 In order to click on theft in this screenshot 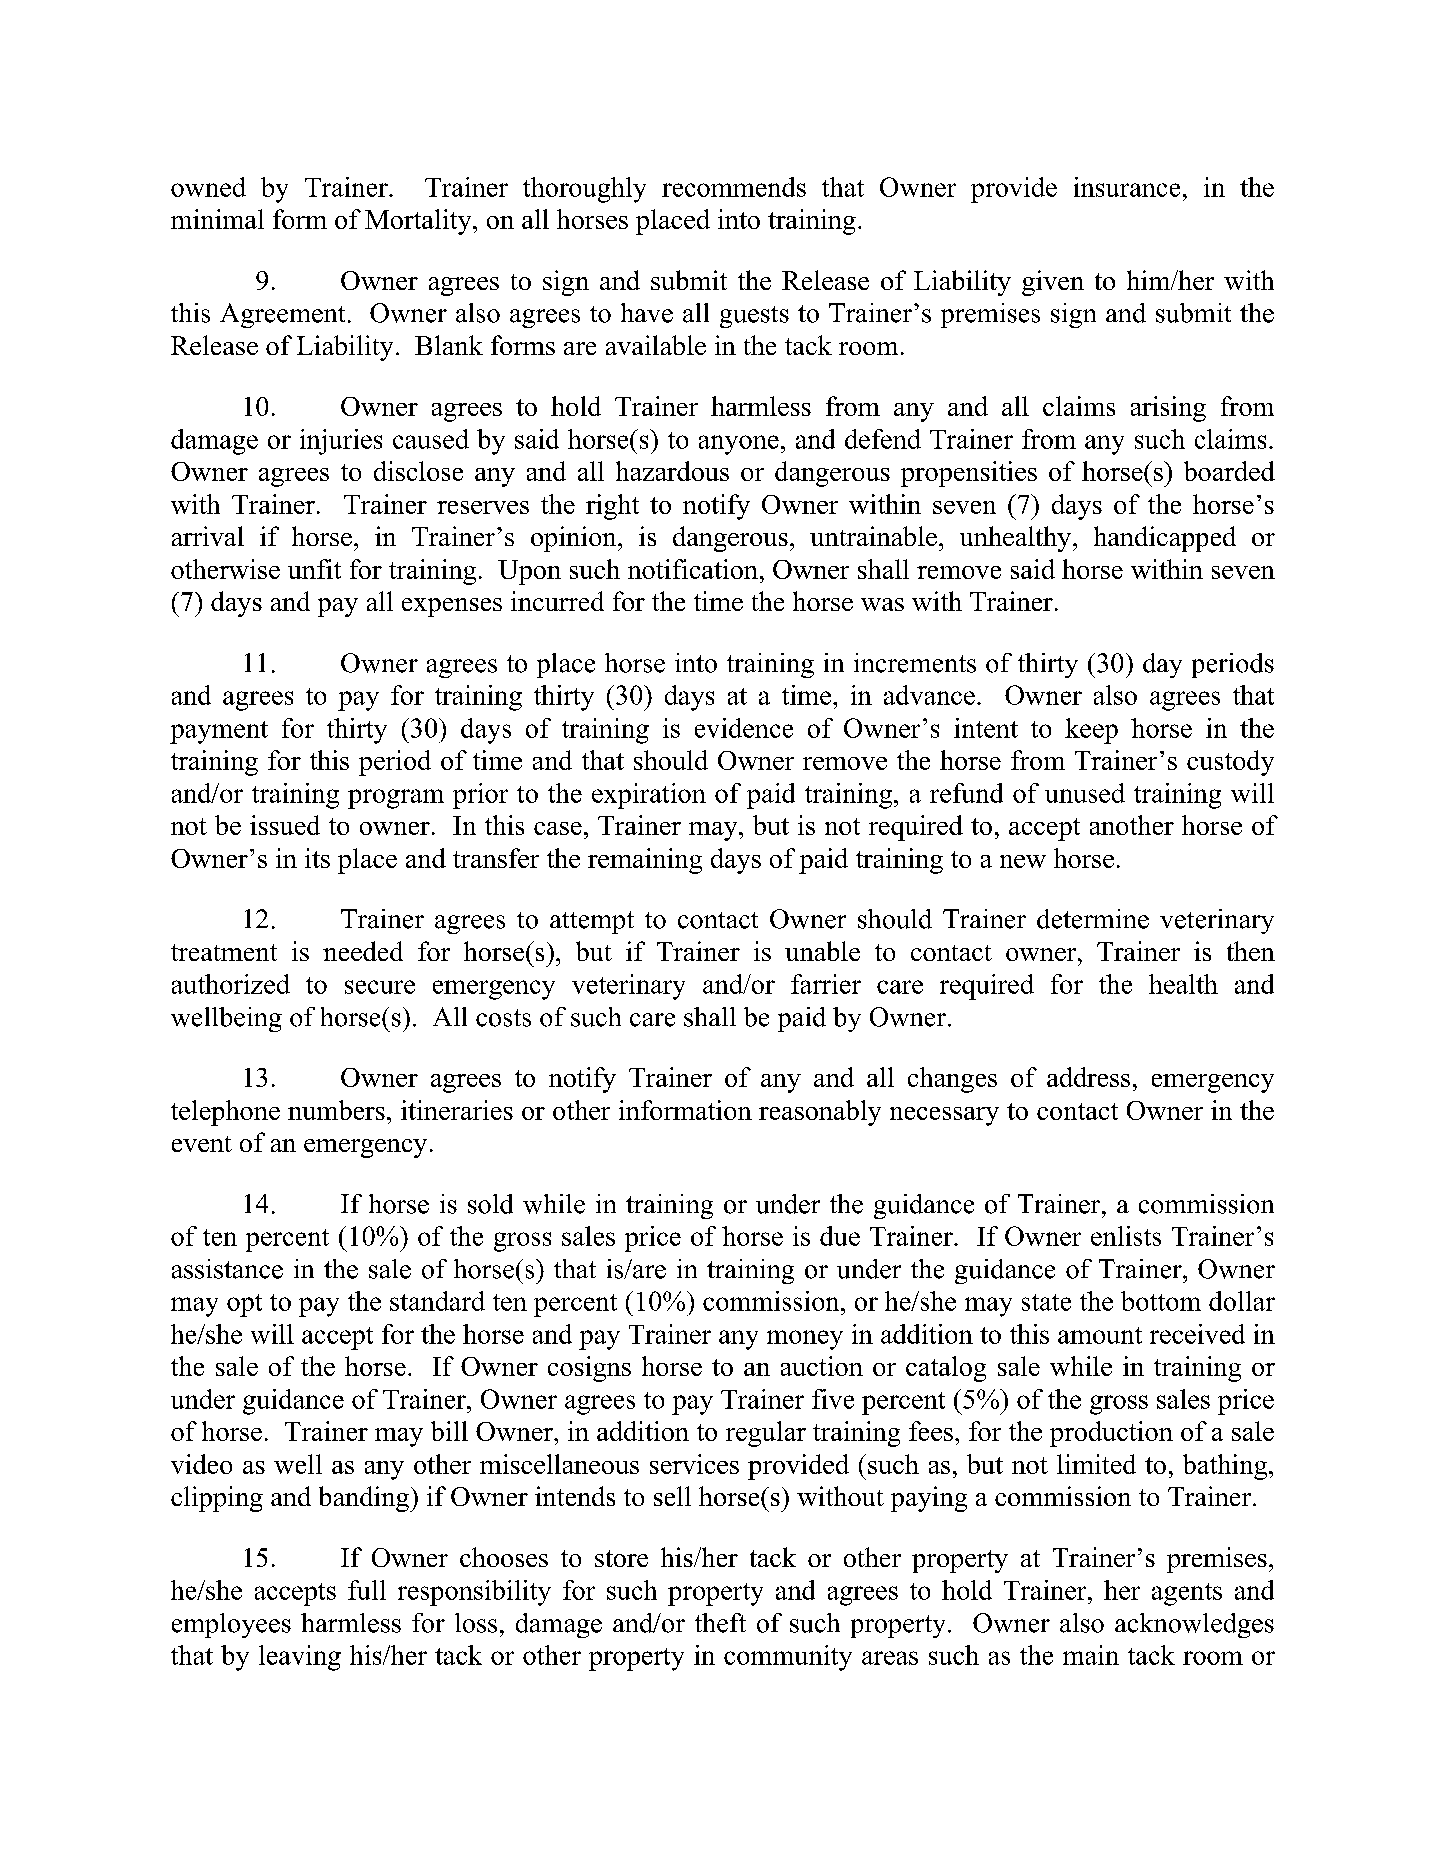, I will do `click(720, 1623)`.
